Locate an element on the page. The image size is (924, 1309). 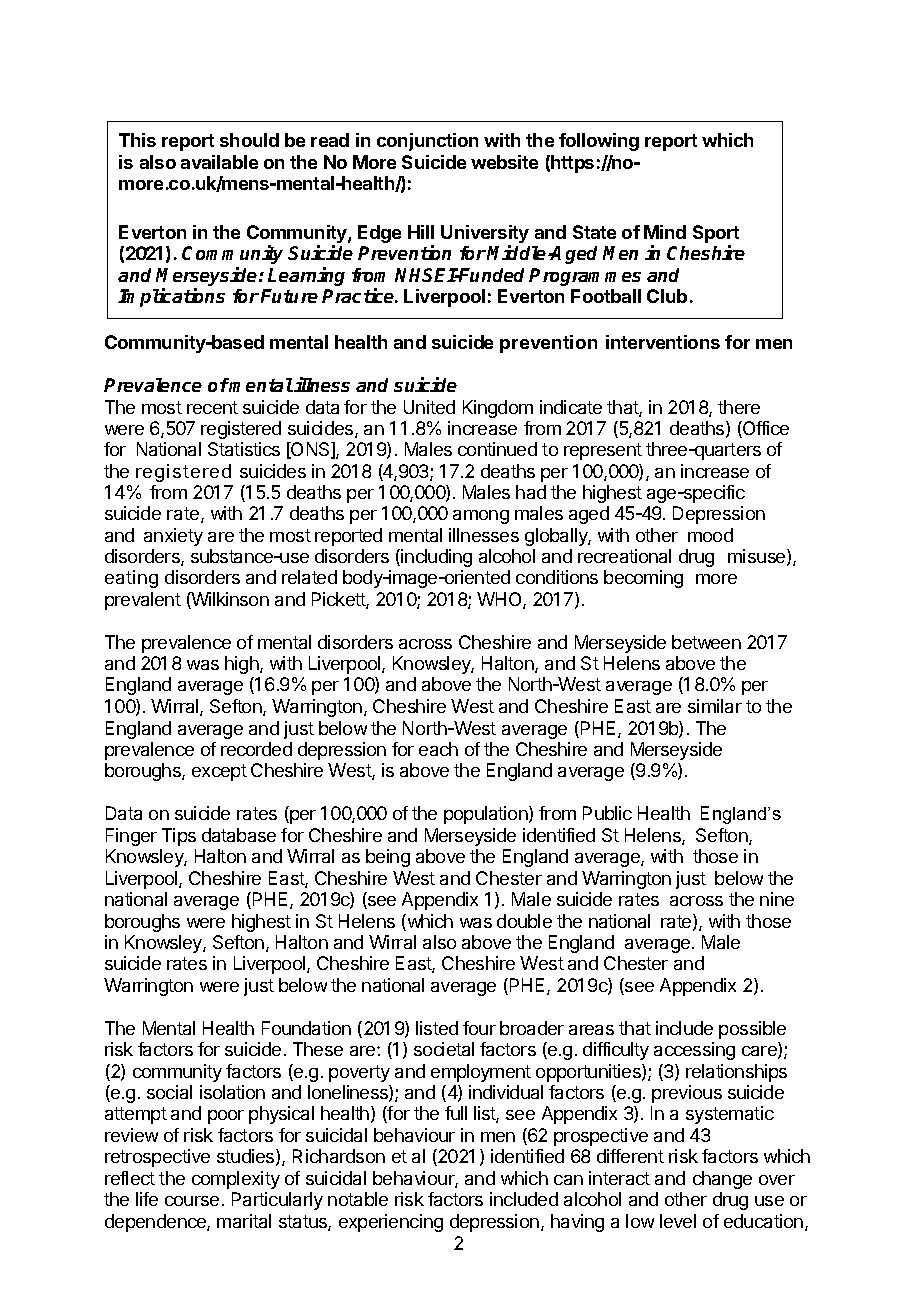
recorded is located at coordinates (256, 749).
